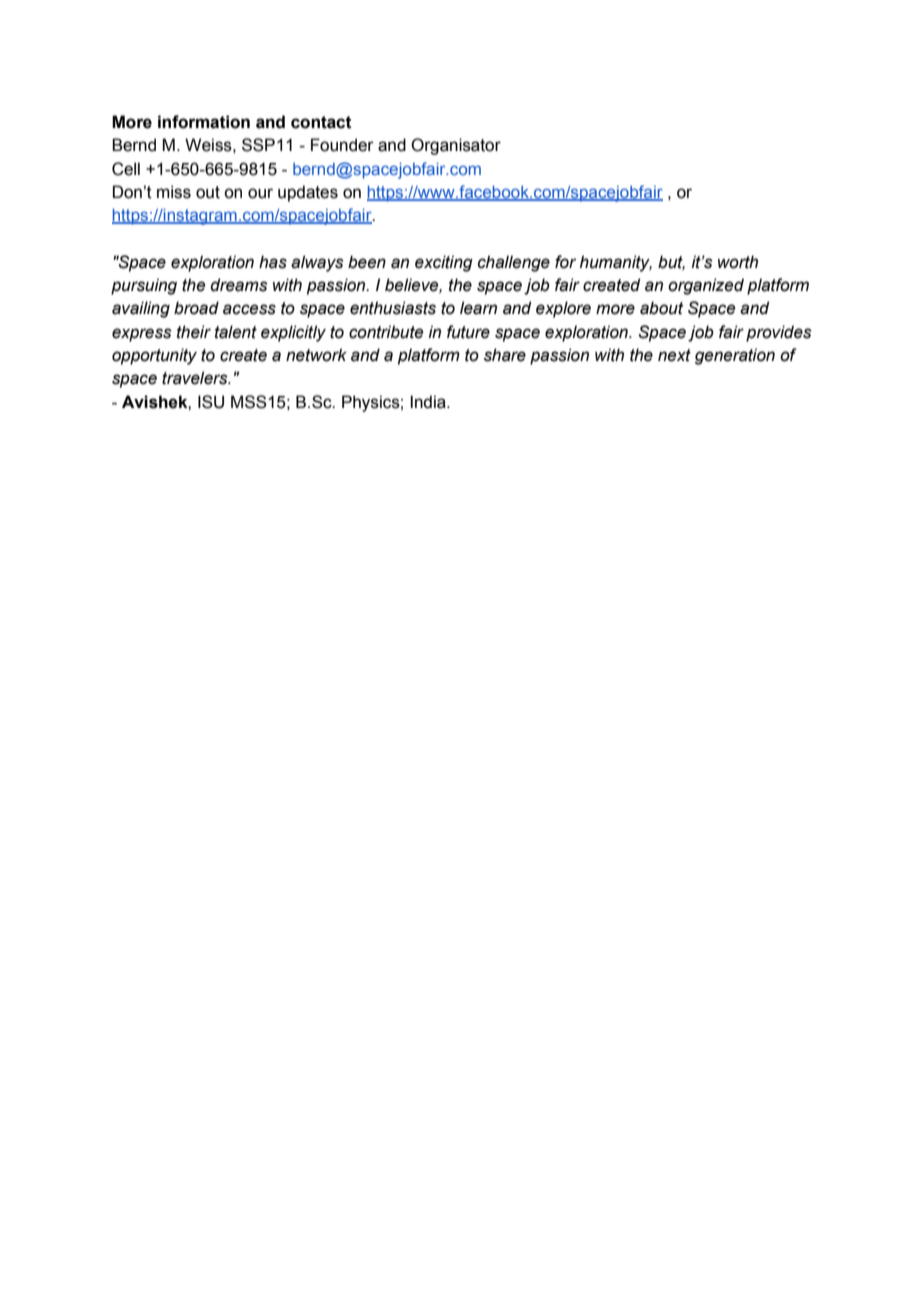 This screenshot has height=1309, width=924. I want to click on information, so click(204, 122).
